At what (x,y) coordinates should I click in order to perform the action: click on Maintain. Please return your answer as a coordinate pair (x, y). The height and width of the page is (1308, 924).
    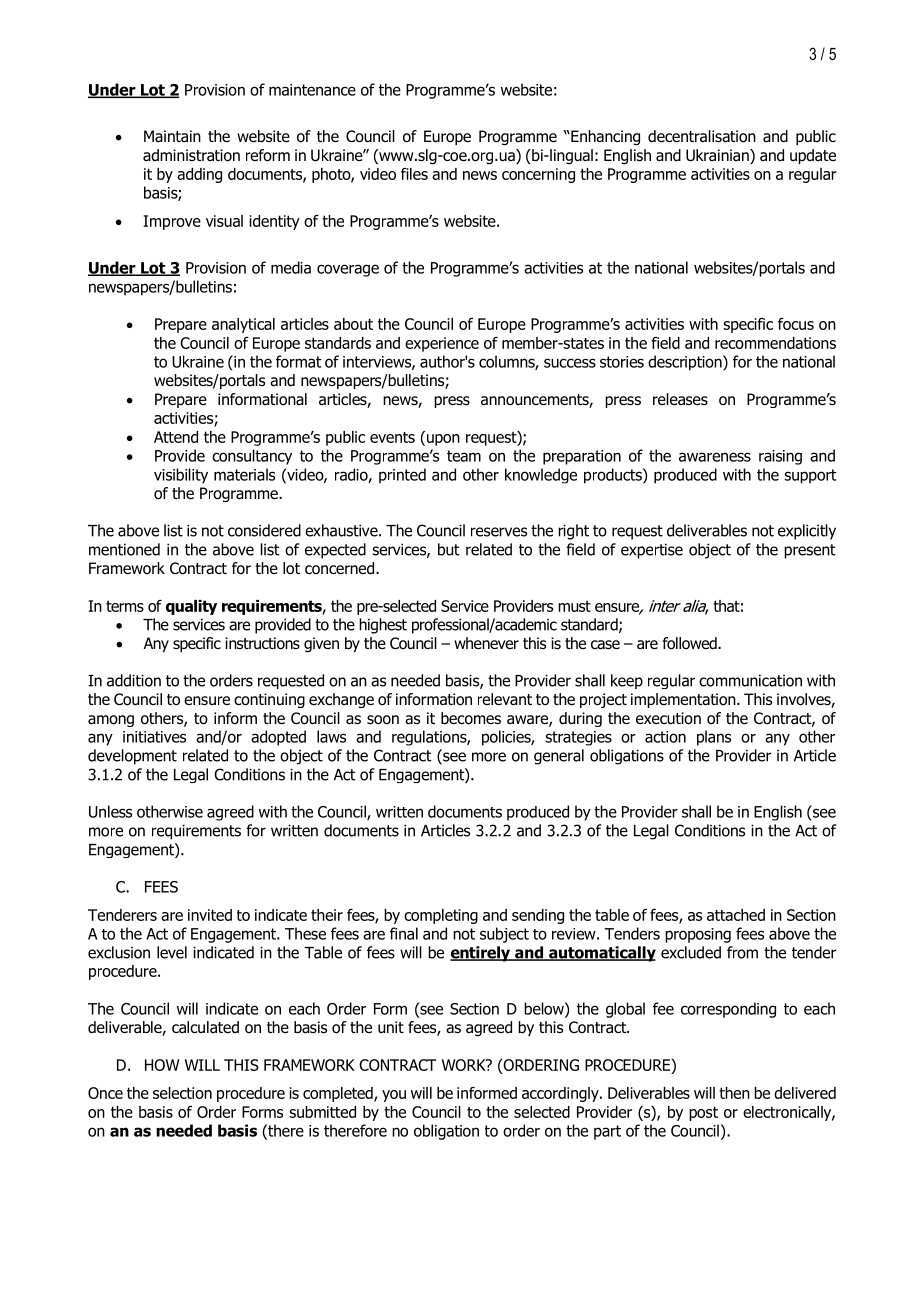
    Looking at the image, I should click on (172, 136).
